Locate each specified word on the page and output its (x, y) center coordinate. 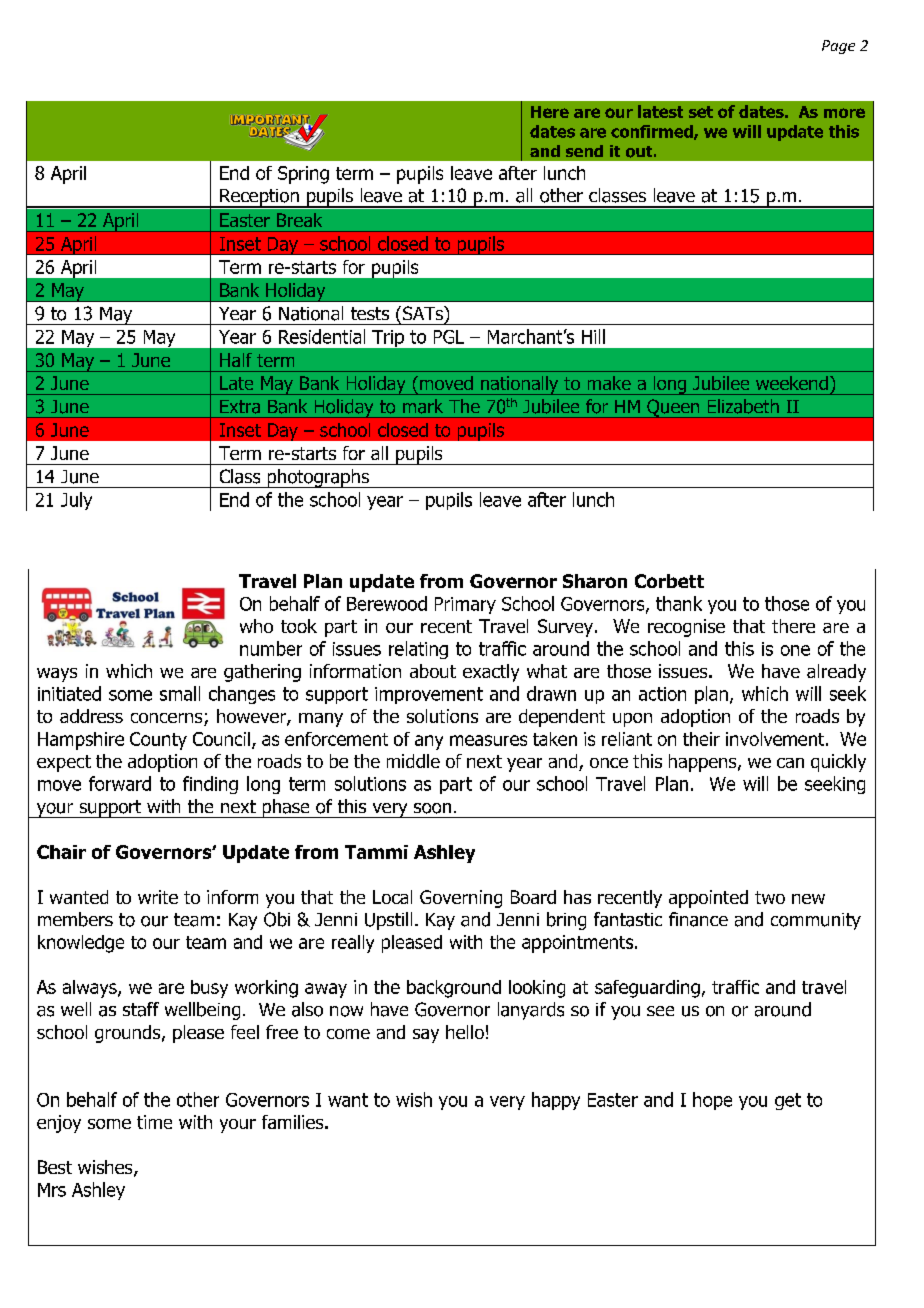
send (584, 151)
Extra (240, 407)
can (790, 763)
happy (556, 1101)
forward (120, 783)
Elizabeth (743, 406)
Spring (303, 175)
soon (432, 808)
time (154, 1122)
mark (423, 406)
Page (838, 47)
